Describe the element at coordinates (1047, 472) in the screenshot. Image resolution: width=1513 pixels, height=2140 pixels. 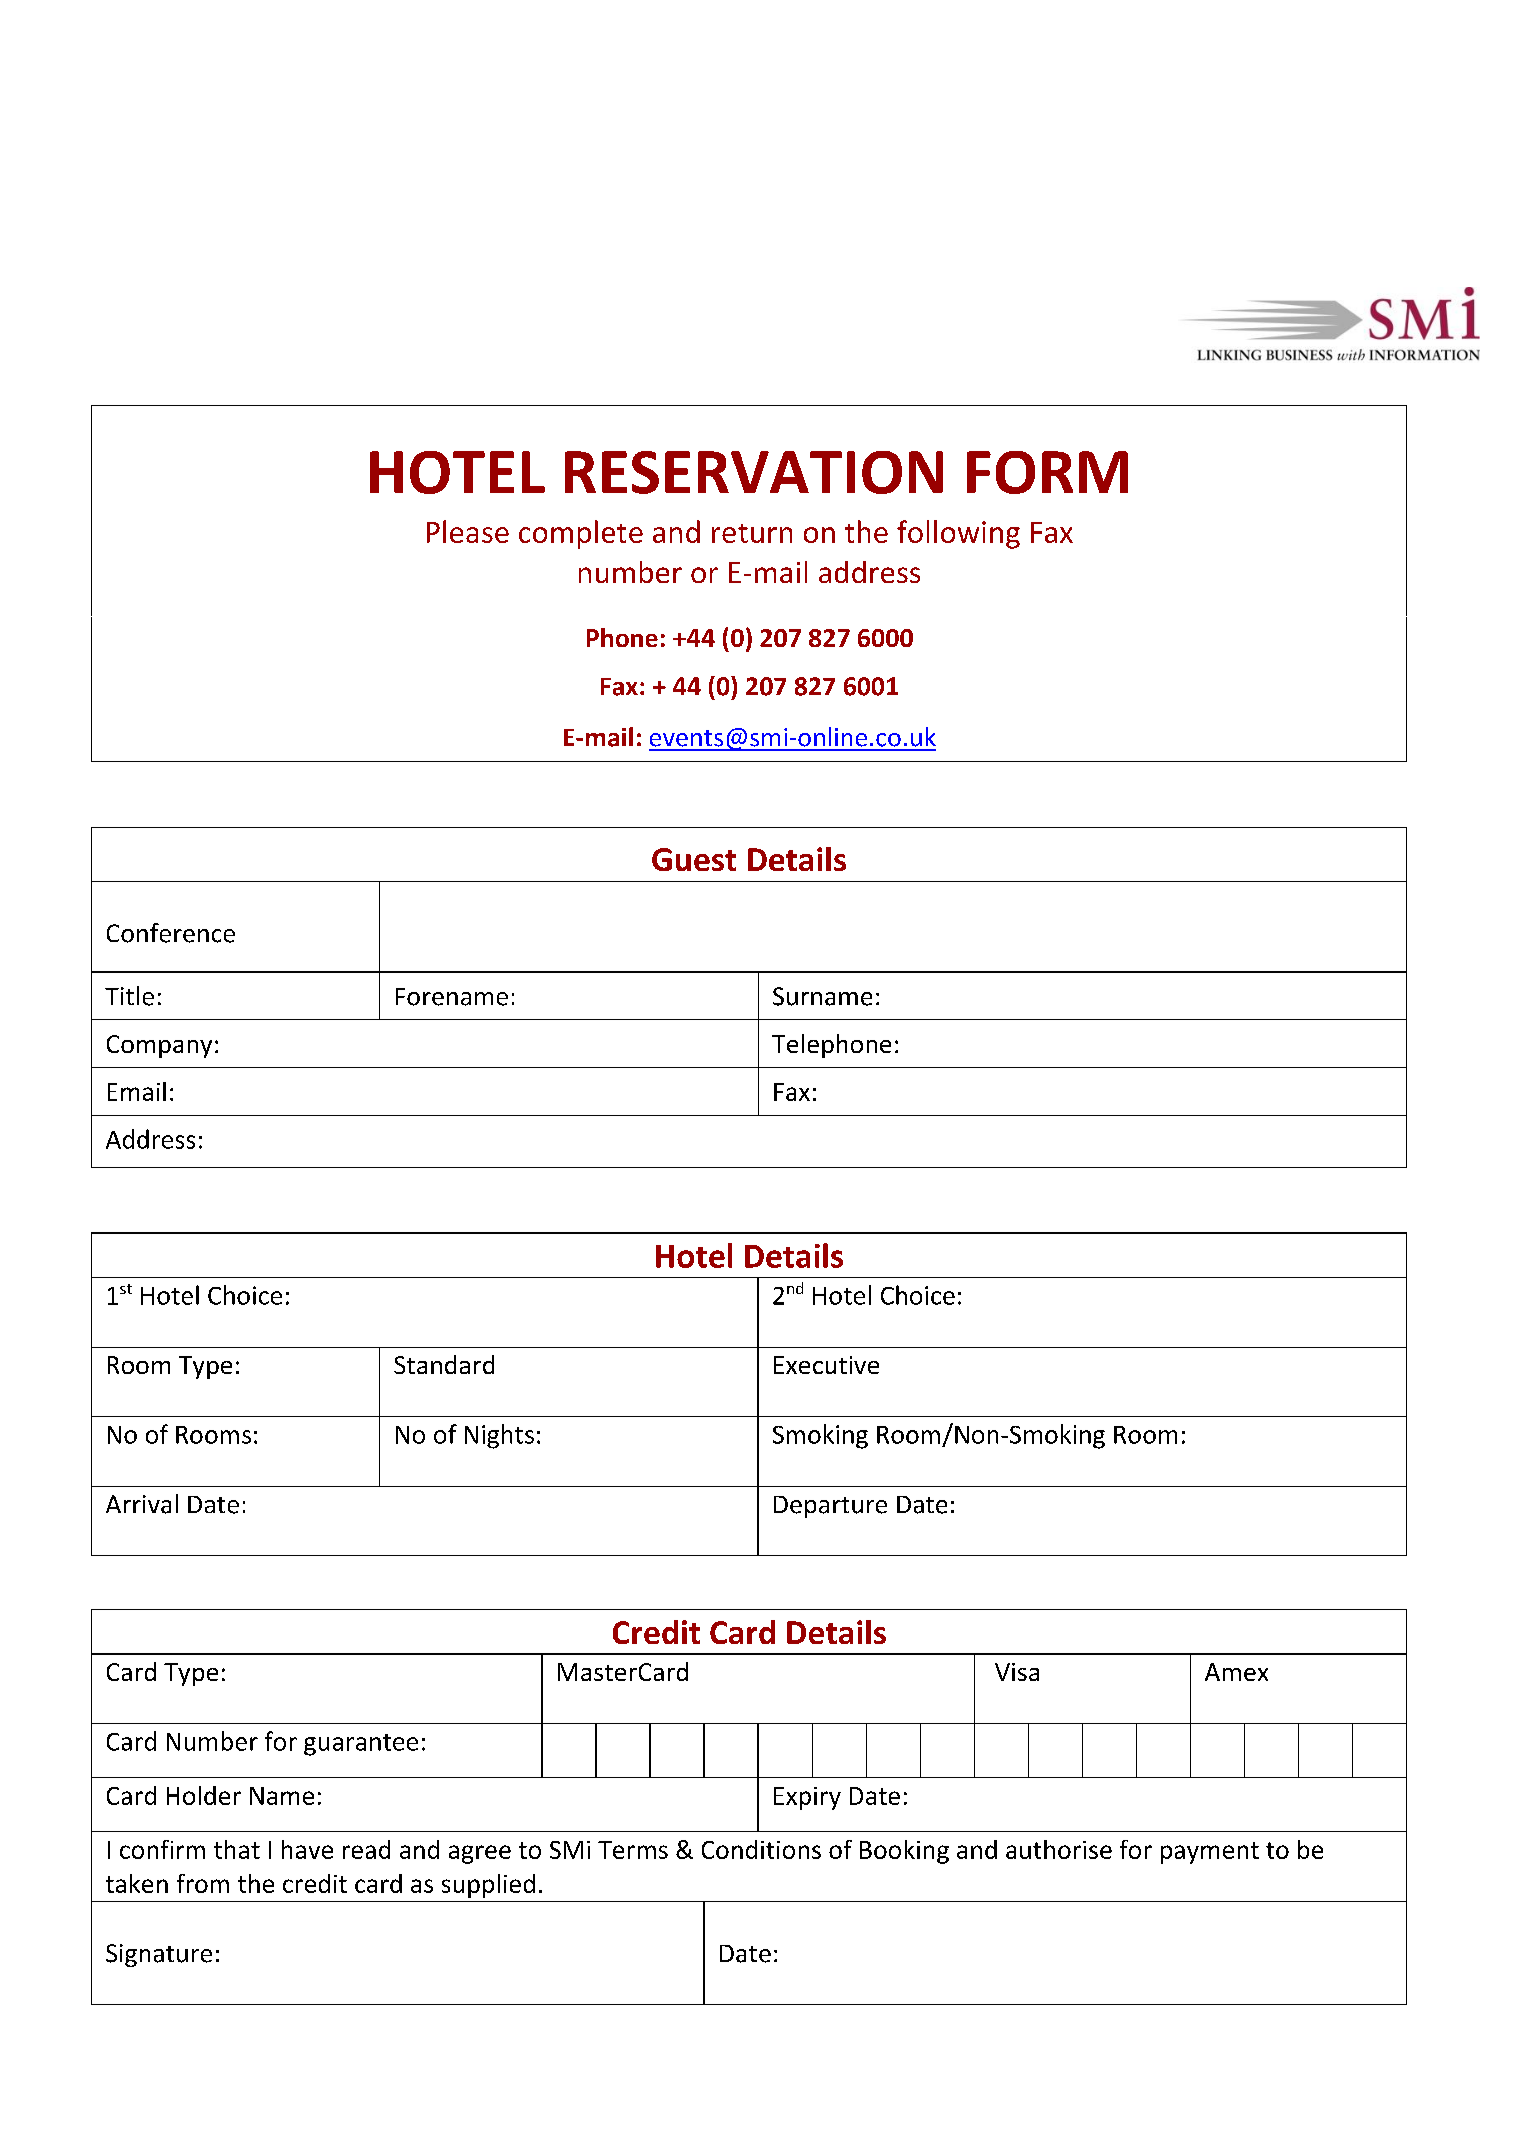
I see `FORM` at that location.
